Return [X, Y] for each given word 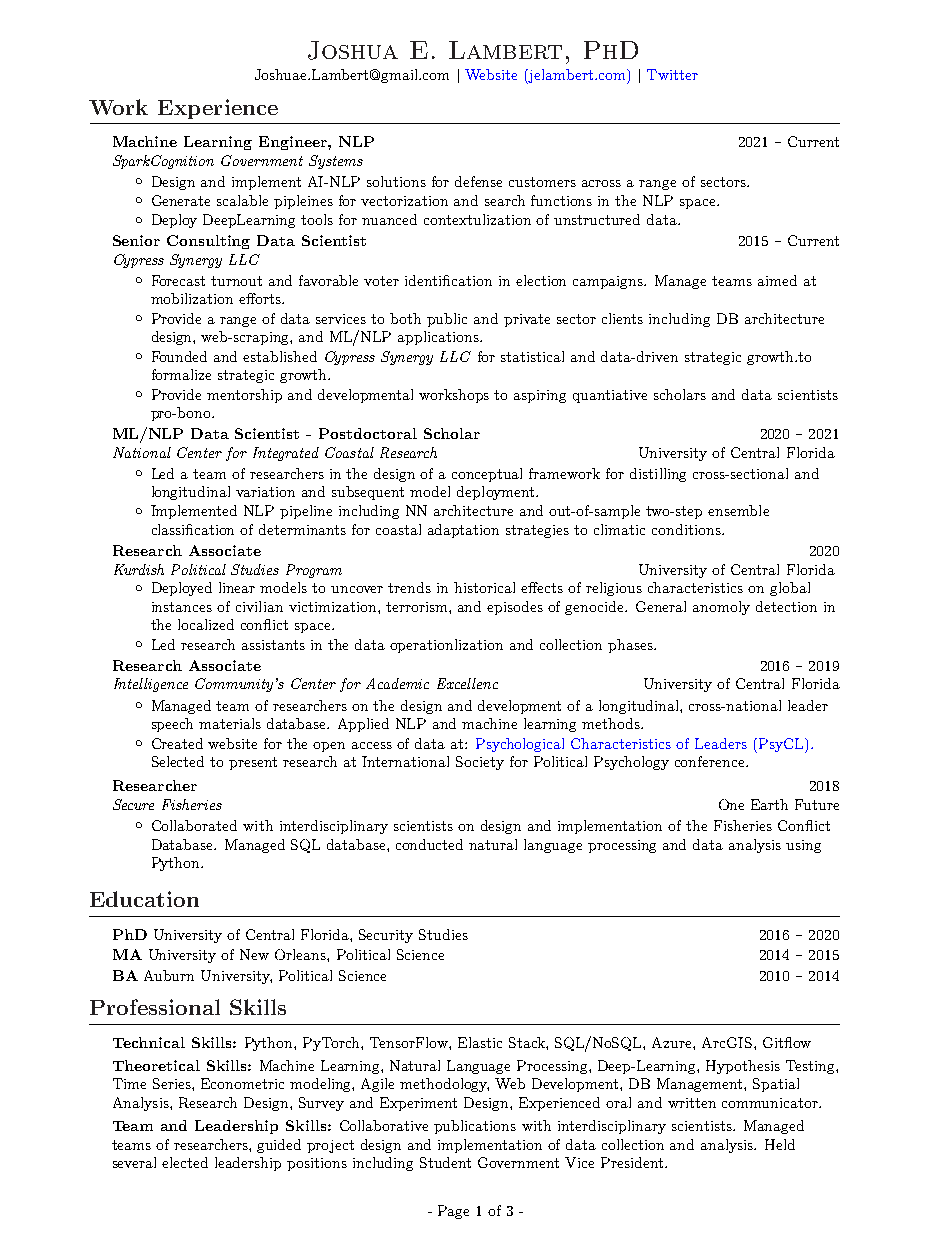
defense [478, 181]
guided [279, 1146]
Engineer [294, 143]
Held [780, 1144]
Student [445, 1162]
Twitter [672, 74]
